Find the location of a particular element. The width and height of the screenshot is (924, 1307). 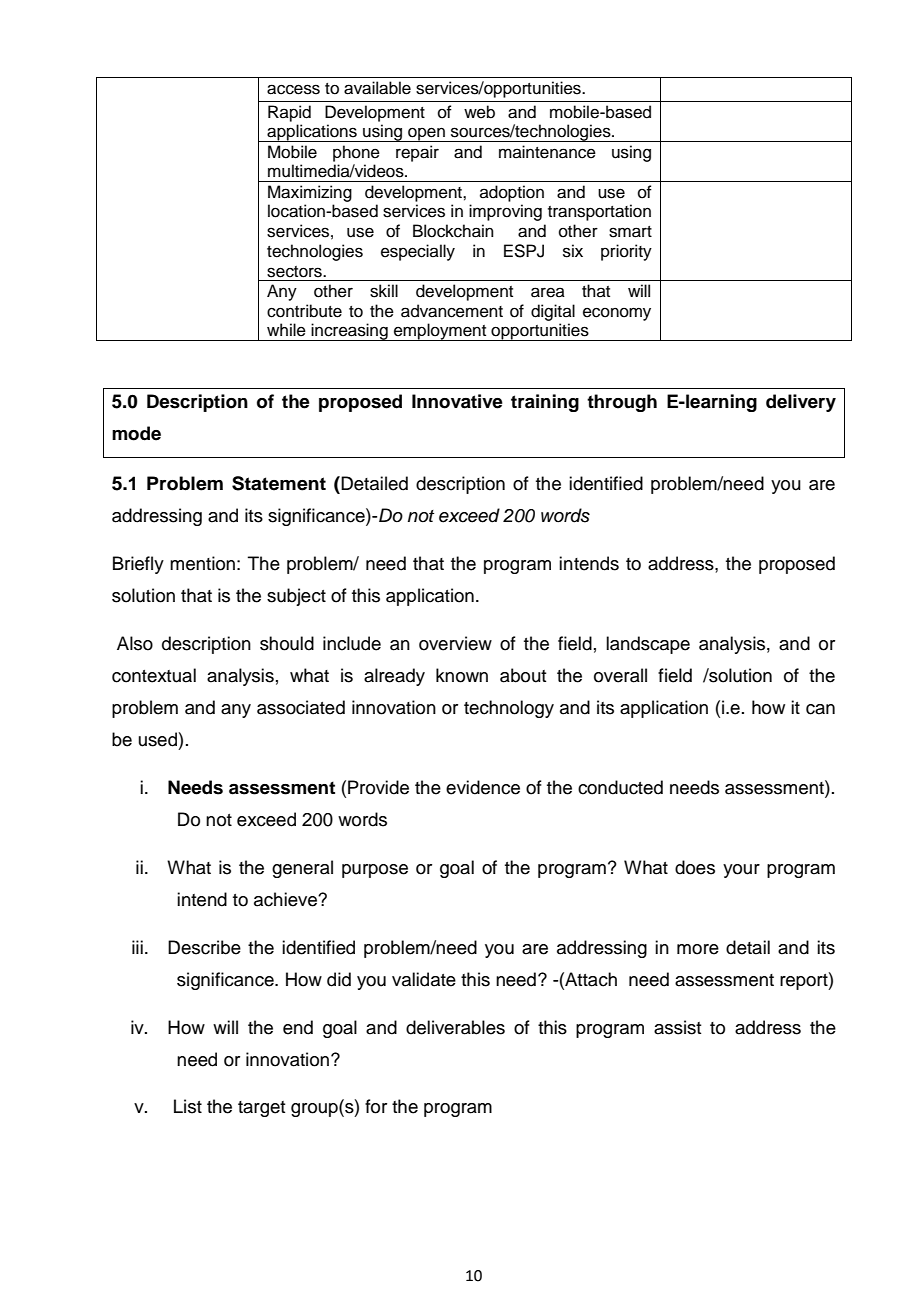

landscape is located at coordinates (648, 645).
